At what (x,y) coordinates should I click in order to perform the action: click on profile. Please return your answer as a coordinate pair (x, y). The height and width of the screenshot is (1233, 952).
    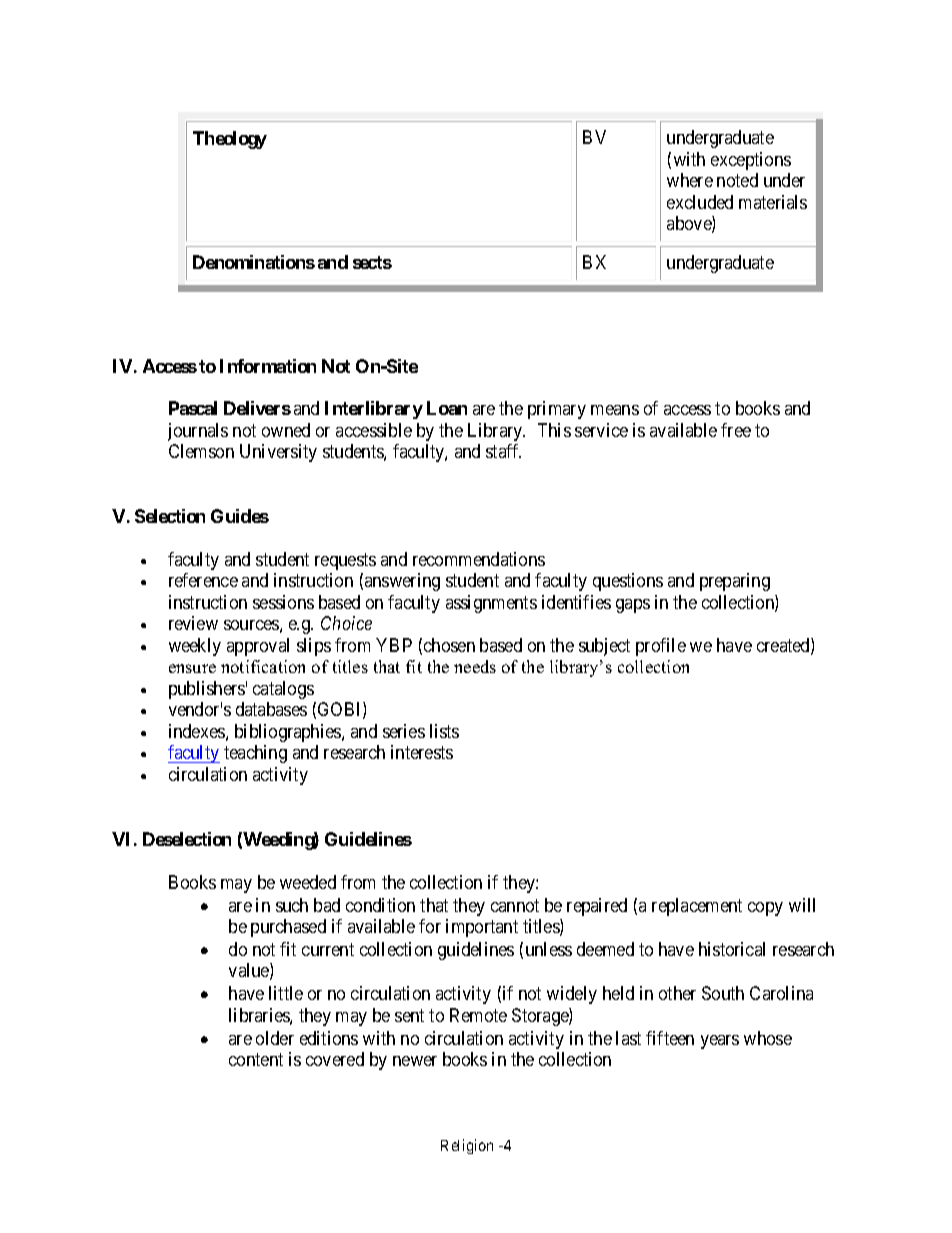
    Looking at the image, I should click on (661, 647).
